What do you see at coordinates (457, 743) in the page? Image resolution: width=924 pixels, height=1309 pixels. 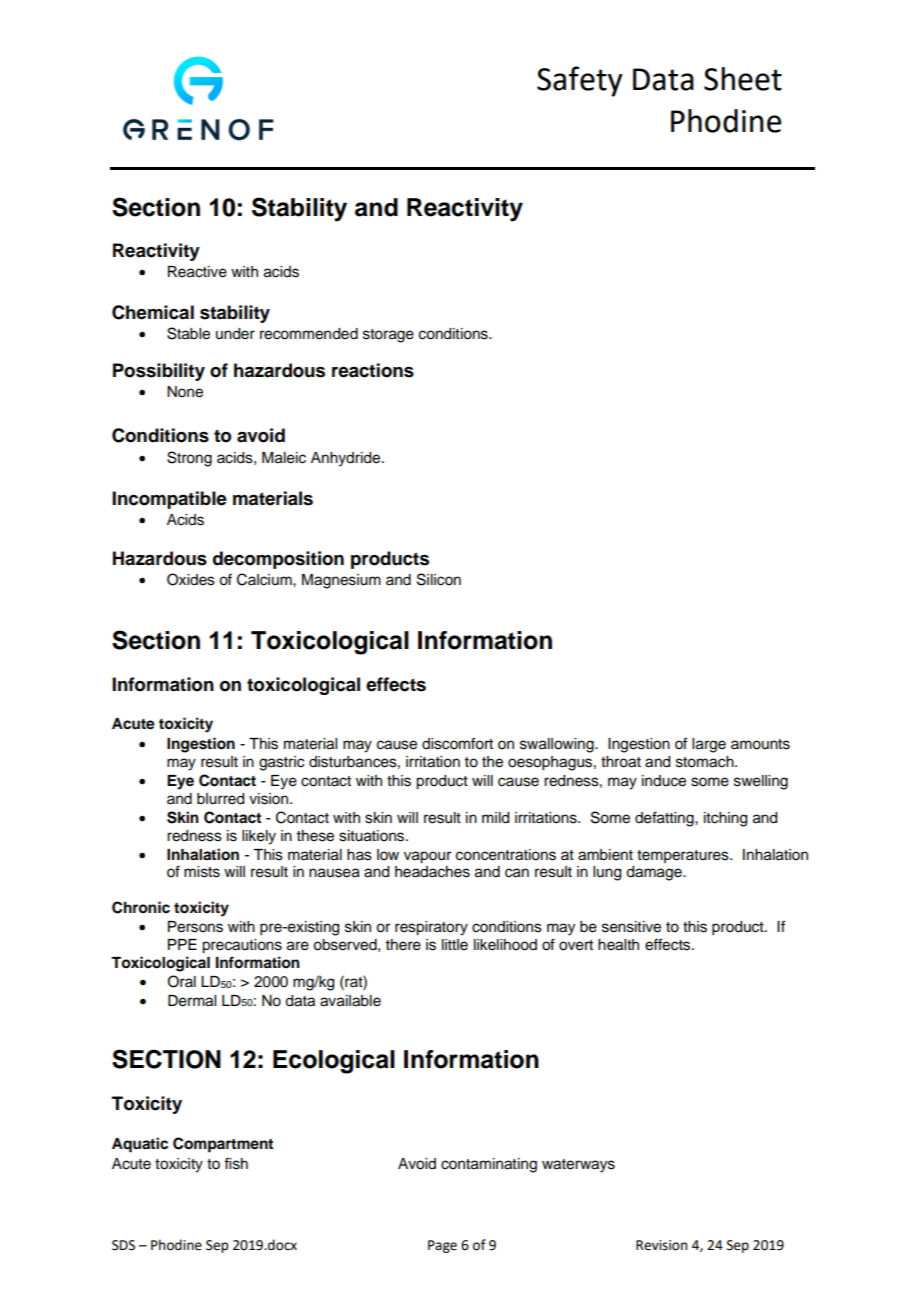 I see `discomfort` at bounding box center [457, 743].
